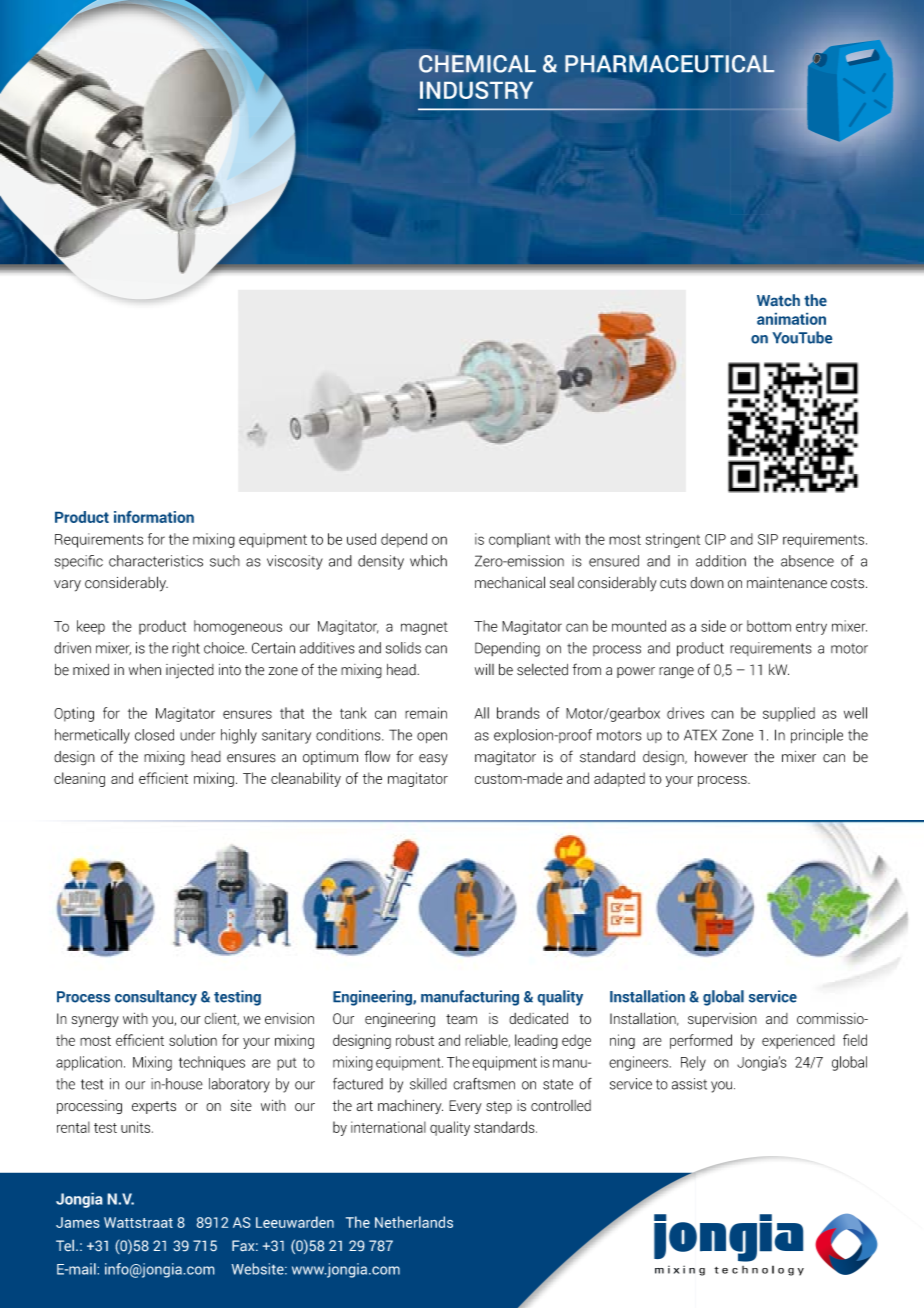 The height and width of the screenshot is (1308, 924). I want to click on CHEMICAL, so click(477, 64).
